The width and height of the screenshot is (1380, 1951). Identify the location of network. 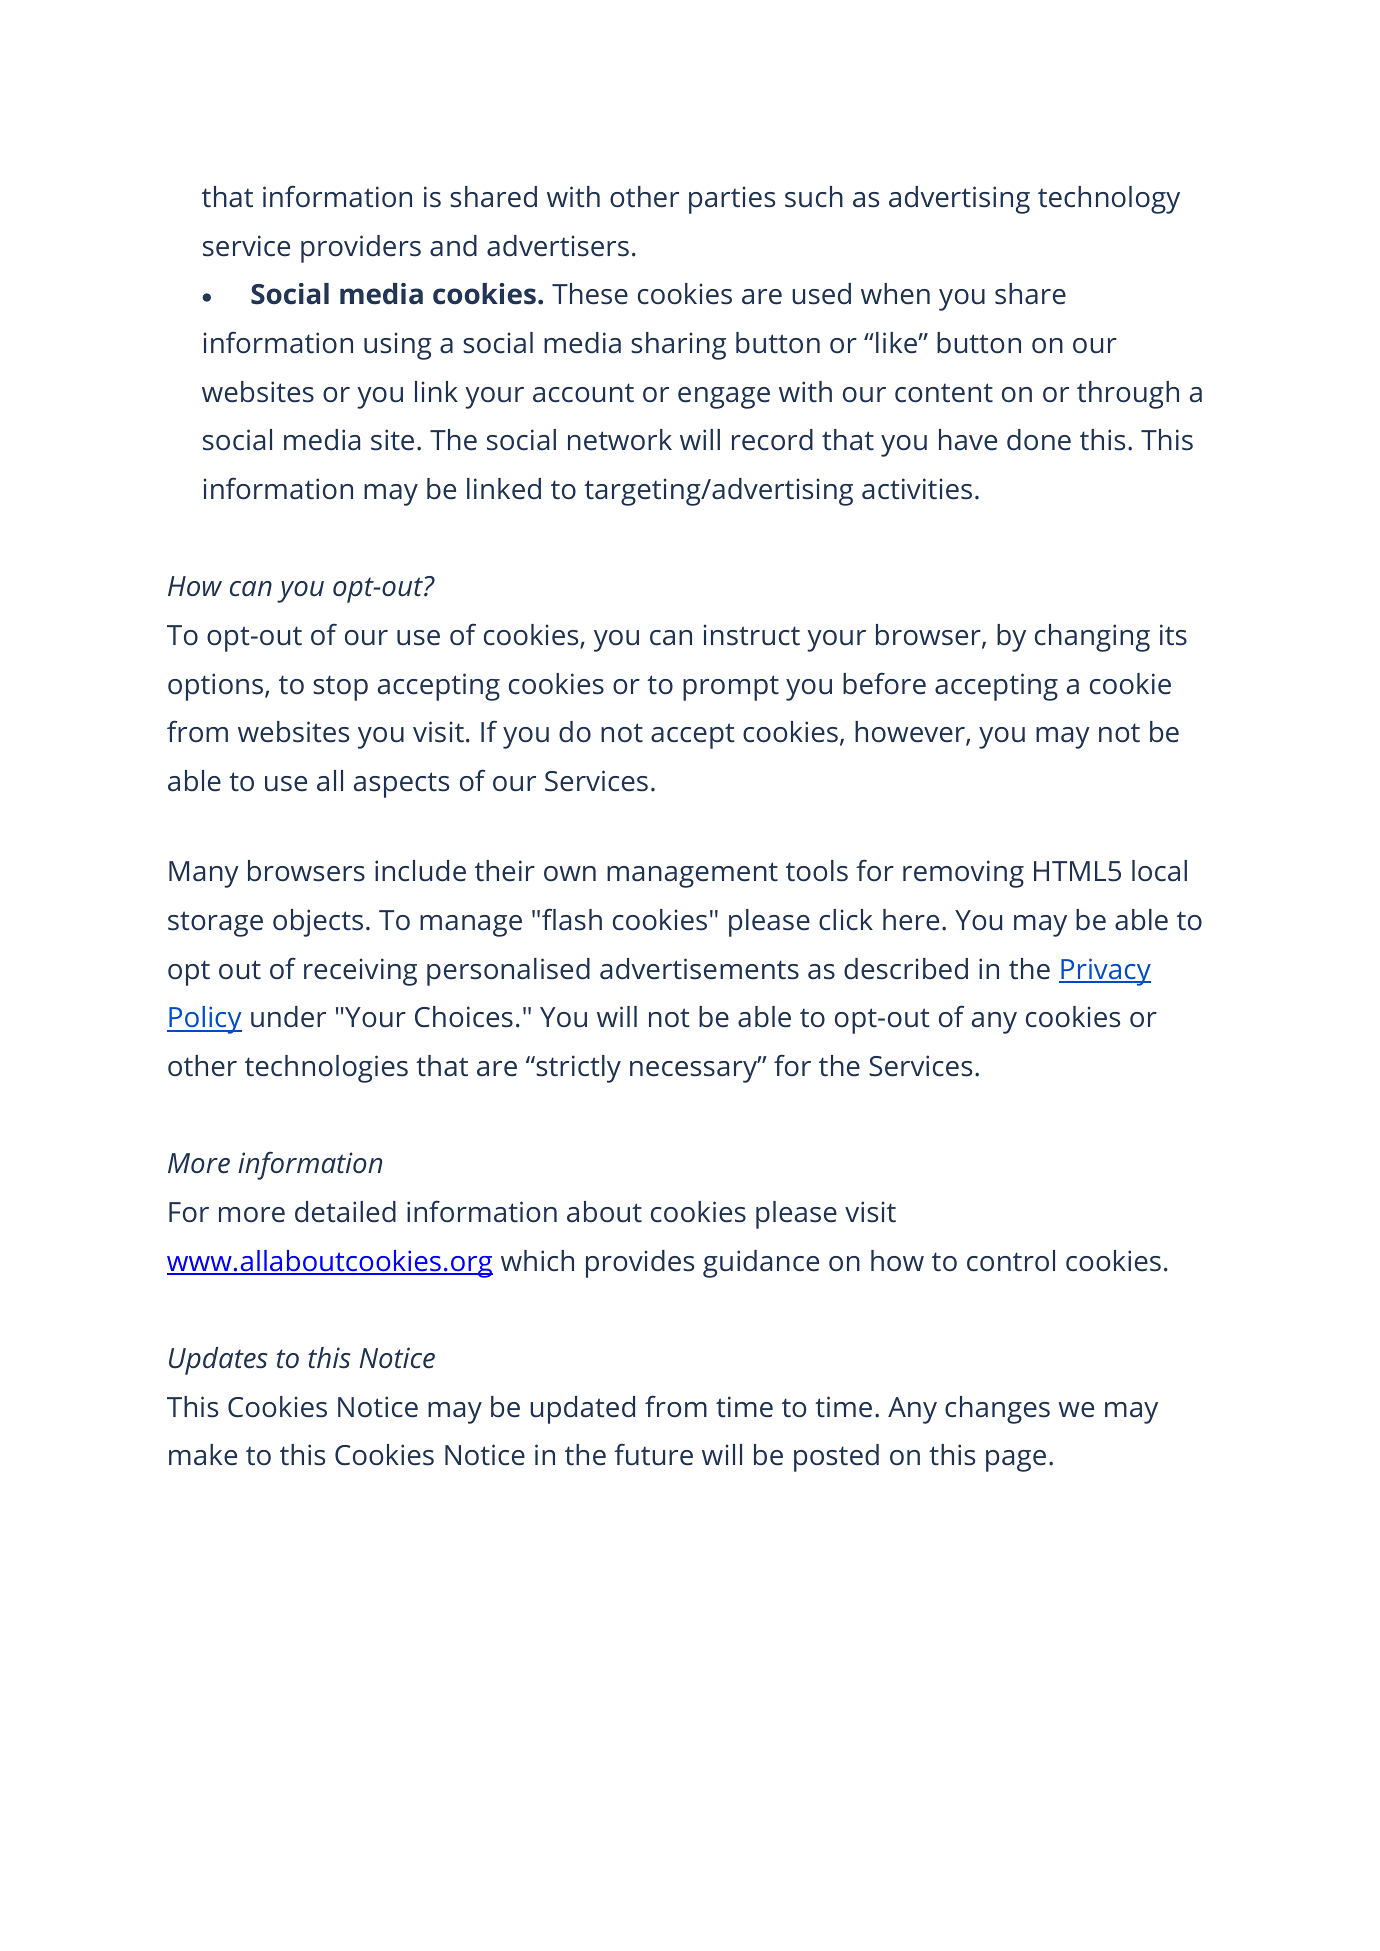
(620, 440).
